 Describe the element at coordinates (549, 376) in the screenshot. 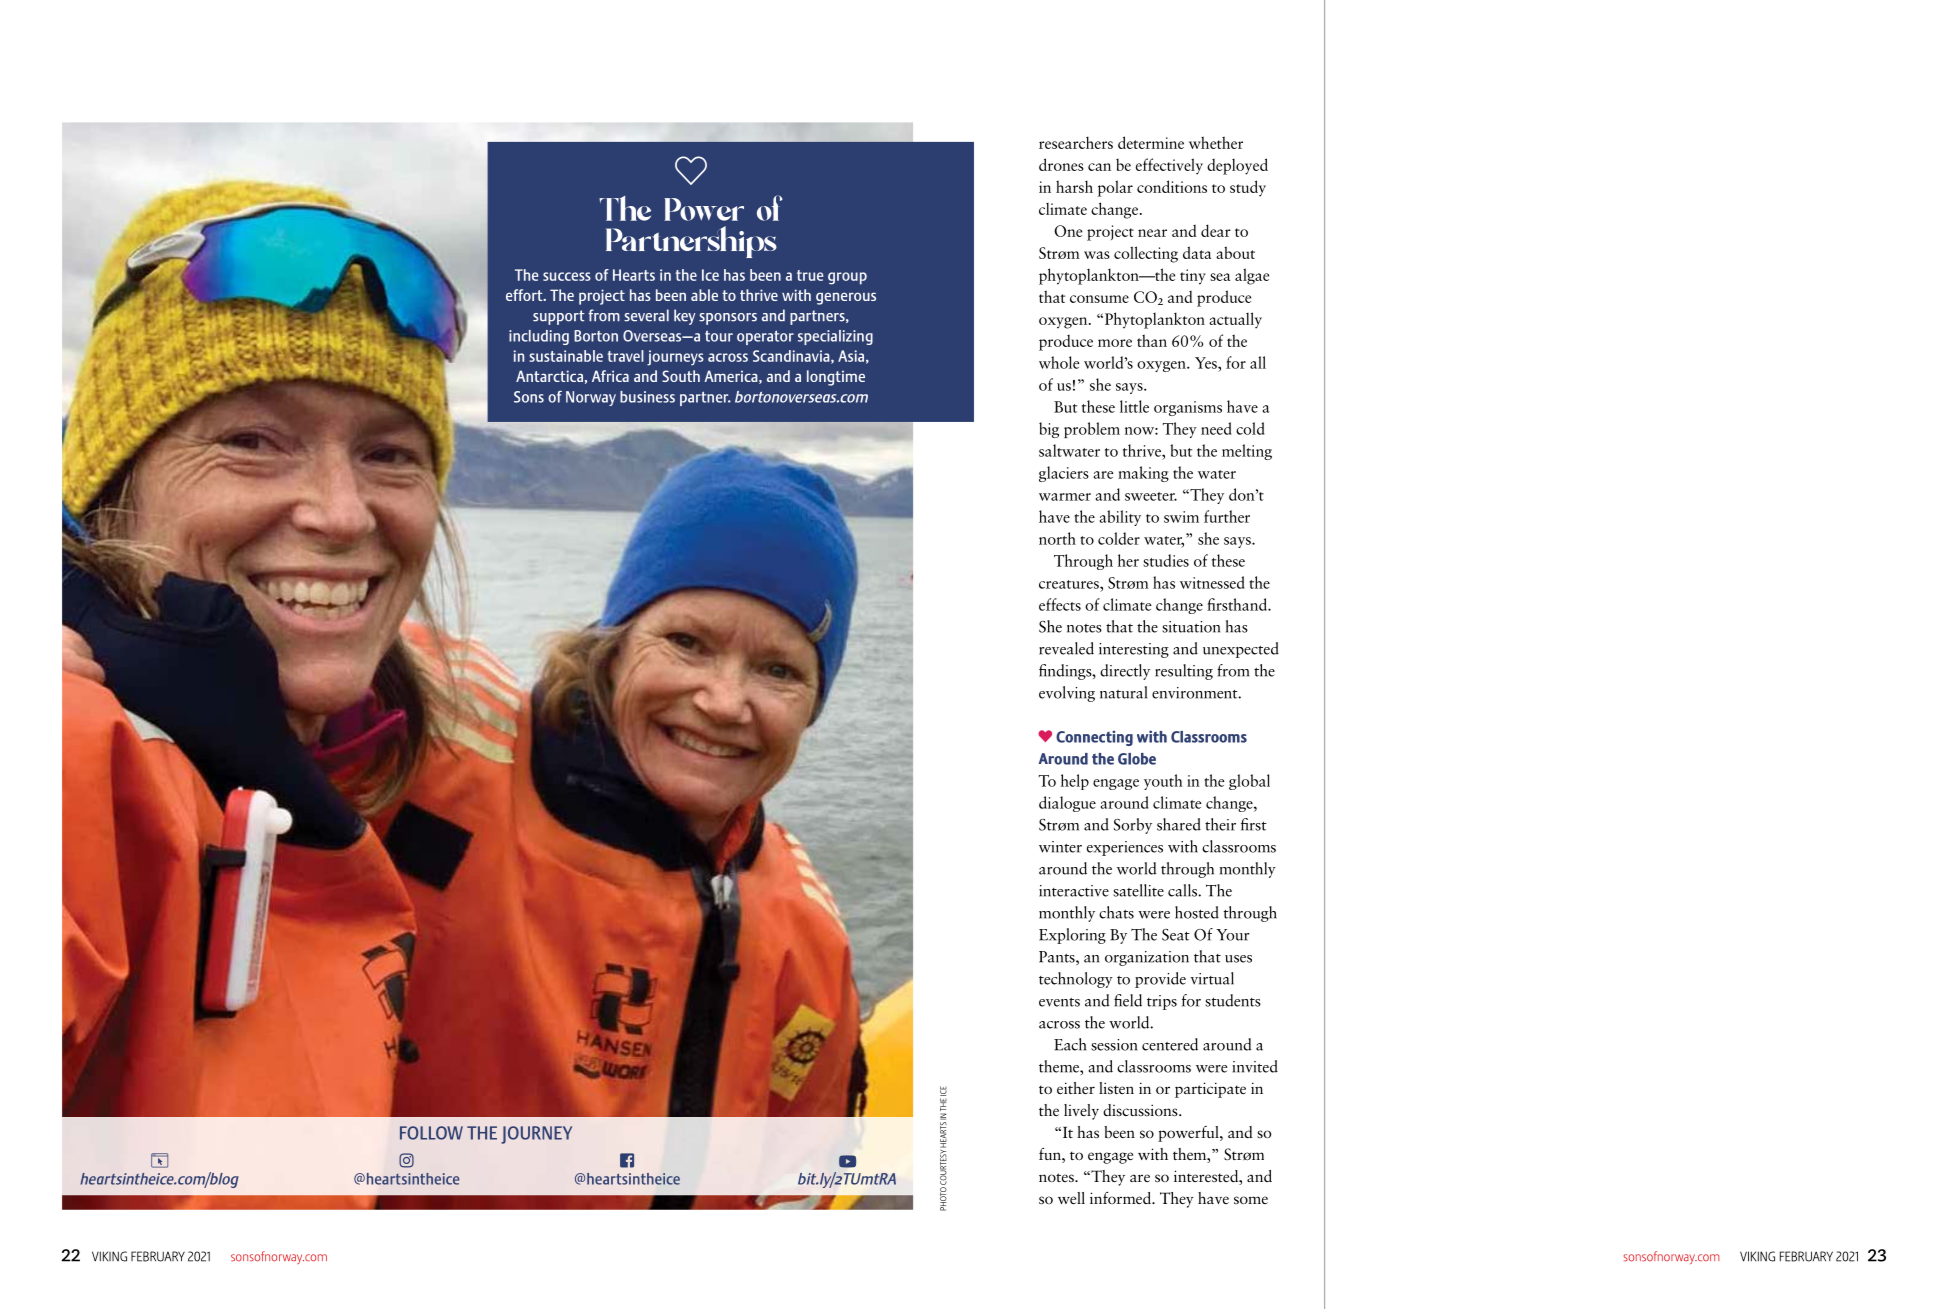

I see `Antarctica` at that location.
